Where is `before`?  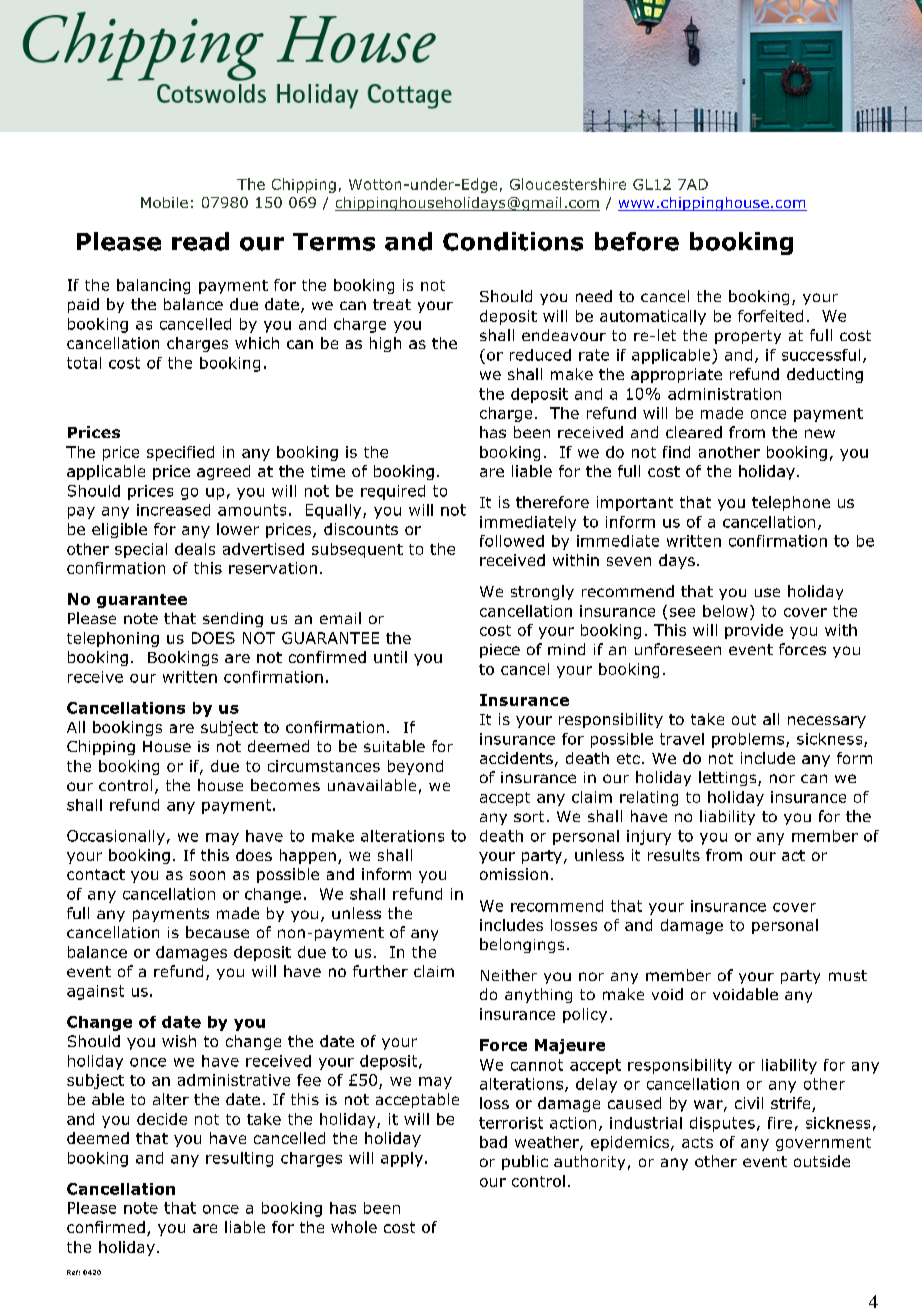 before is located at coordinates (637, 241).
